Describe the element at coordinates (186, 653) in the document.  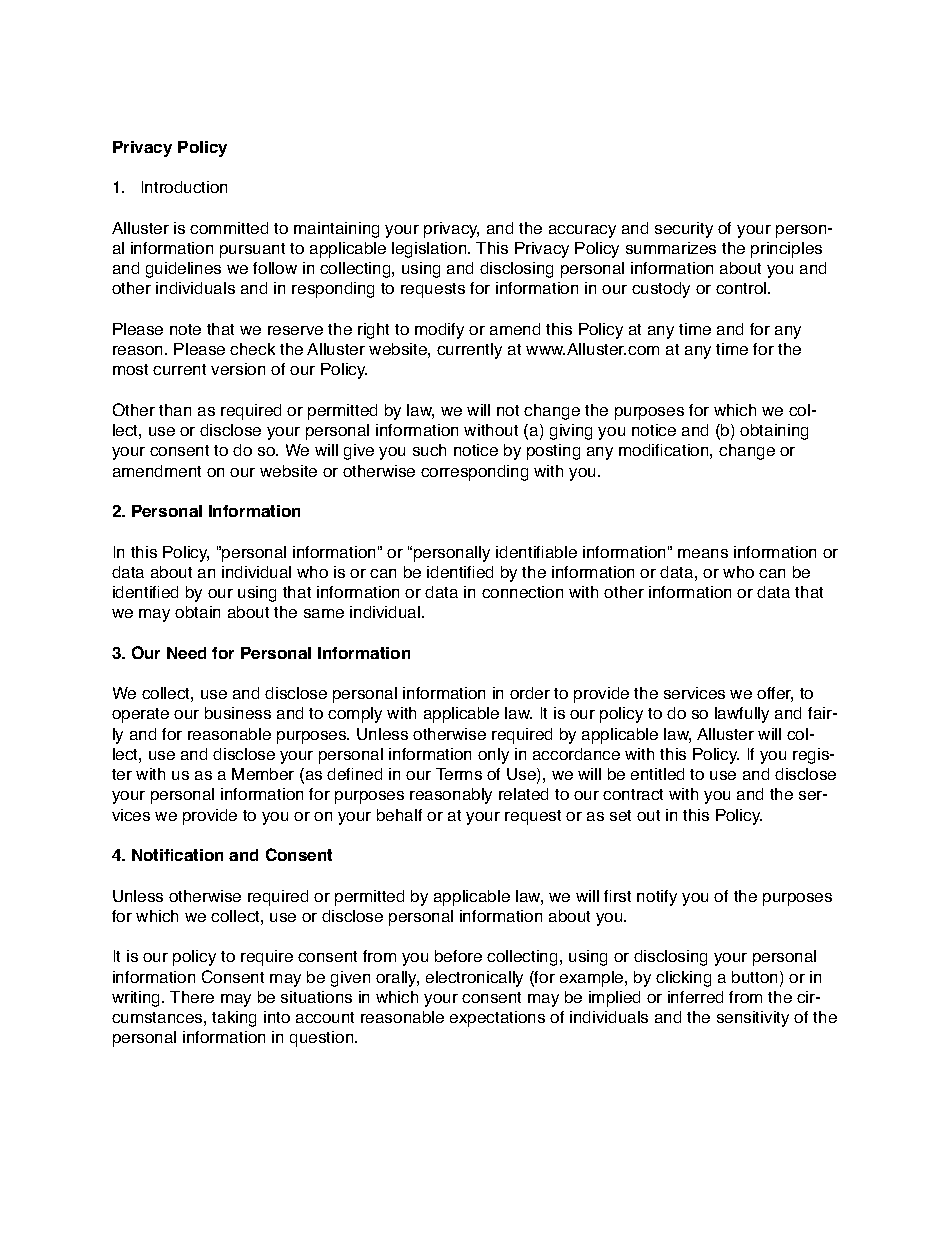
I see `Need` at that location.
